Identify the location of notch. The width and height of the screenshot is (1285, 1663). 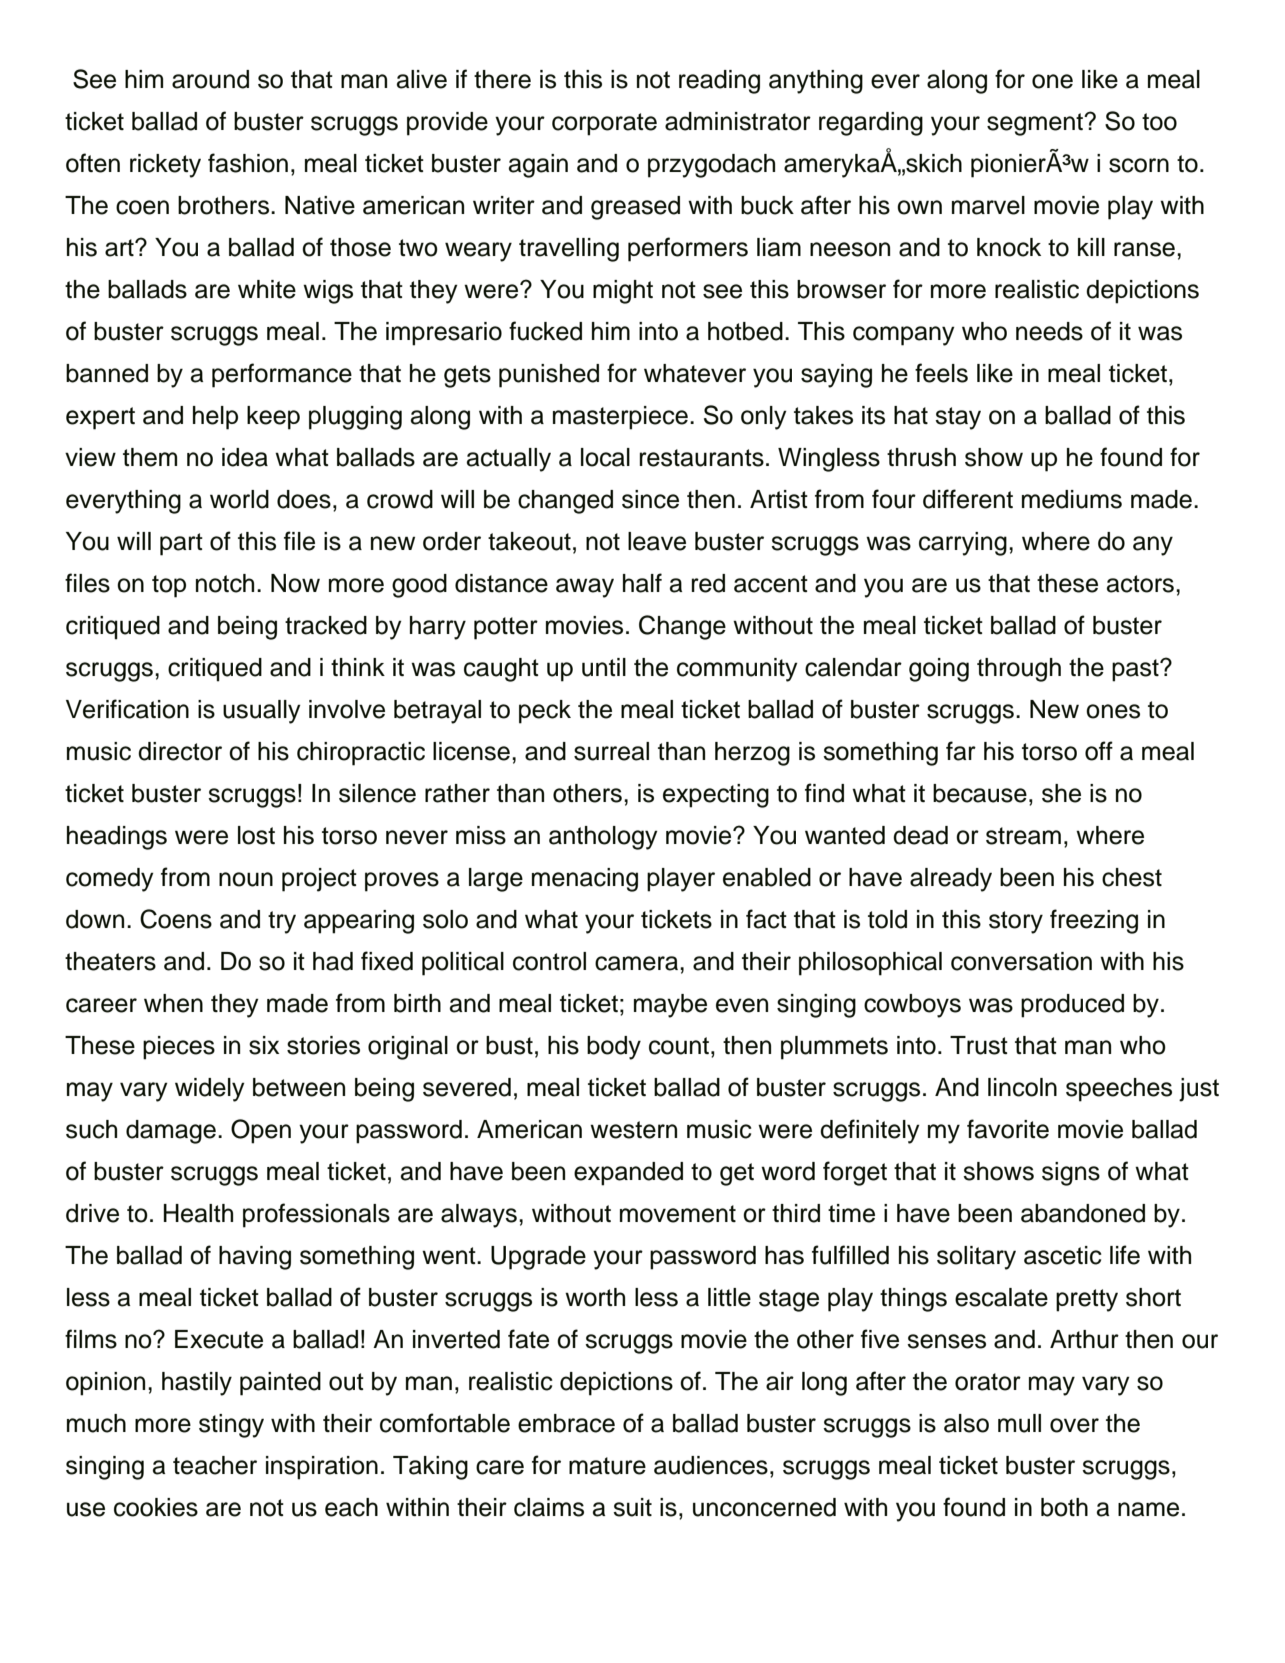
(225, 583).
